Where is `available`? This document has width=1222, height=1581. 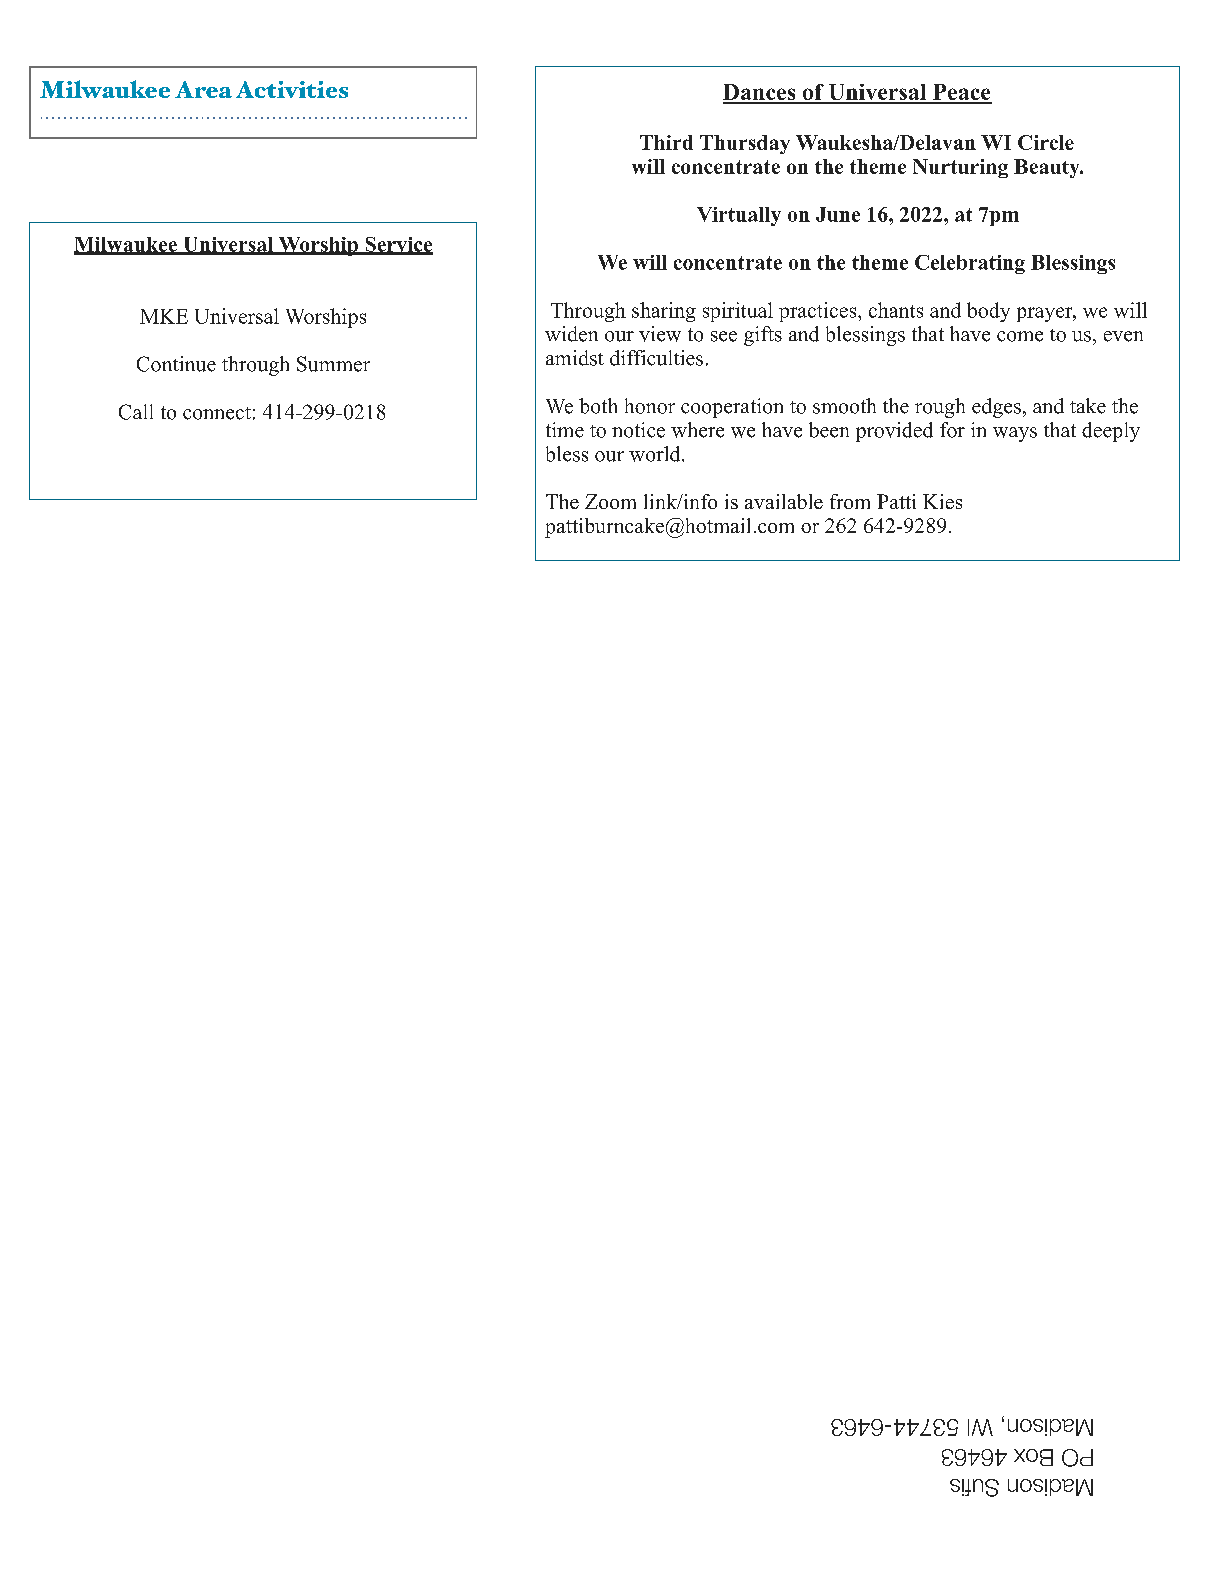 available is located at coordinates (784, 501).
